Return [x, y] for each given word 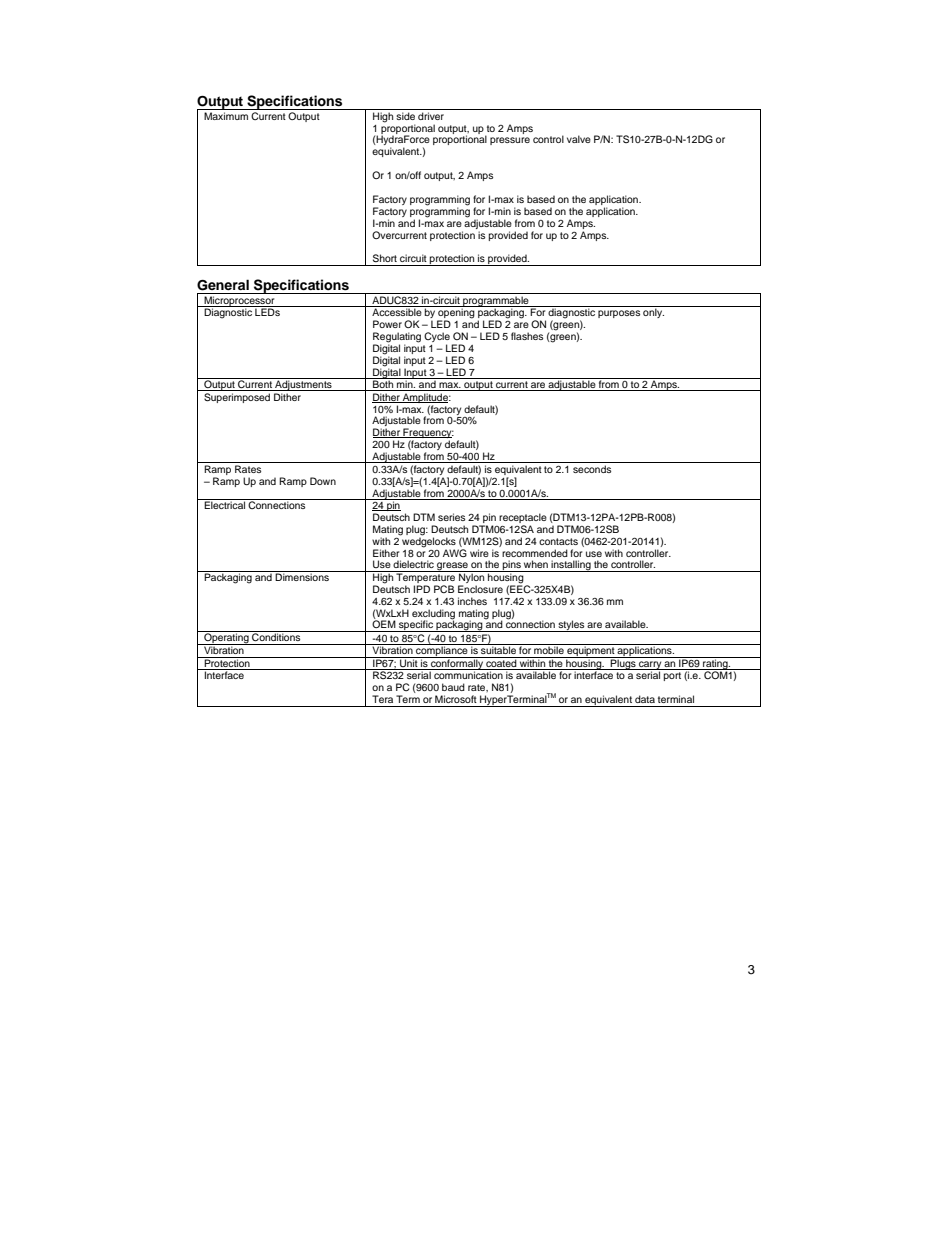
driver [431, 116]
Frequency [427, 434]
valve [579, 139]
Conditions [276, 636]
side [405, 116]
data [645, 699]
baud [453, 687]
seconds [592, 469]
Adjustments [303, 384]
